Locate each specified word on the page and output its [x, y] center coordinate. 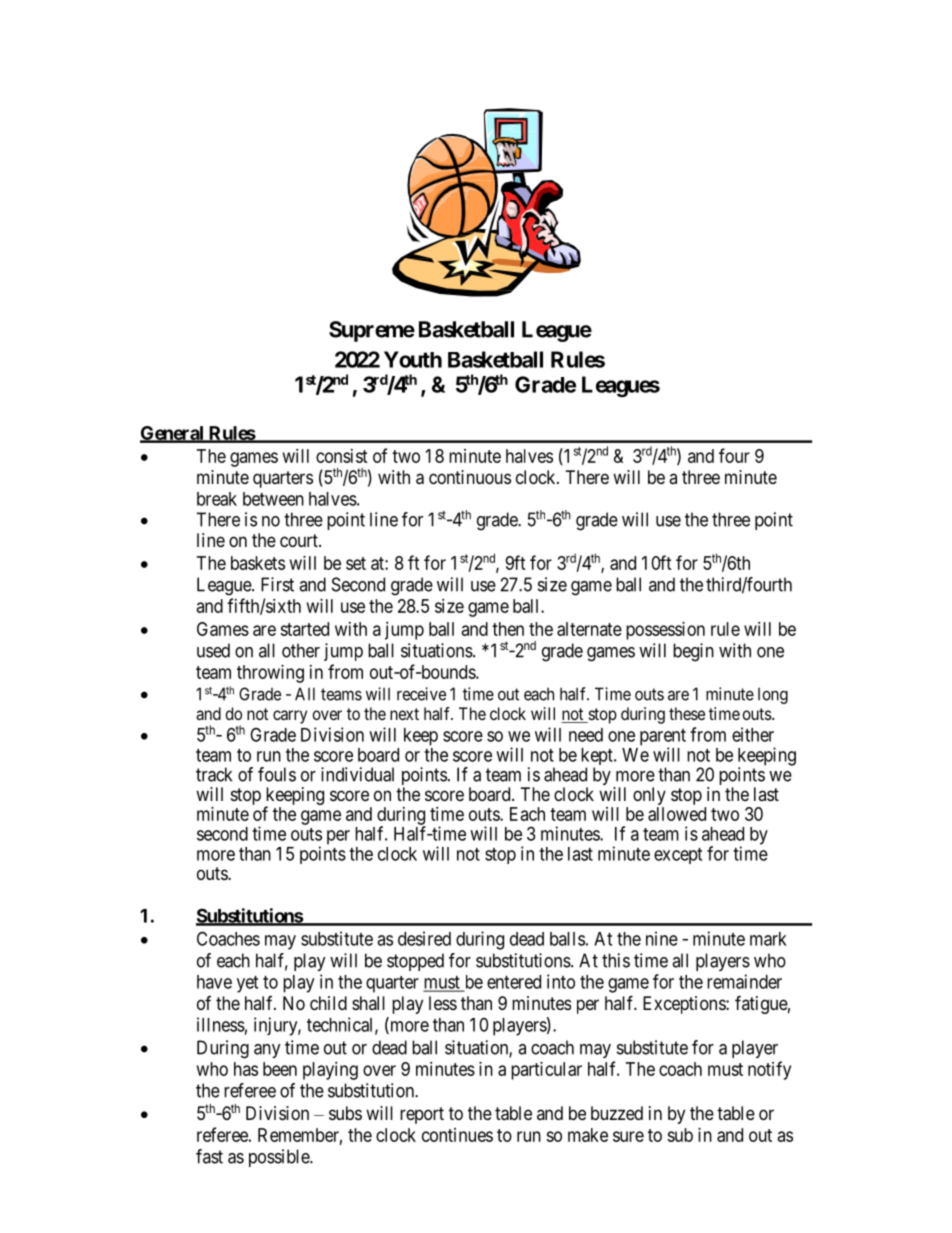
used [213, 650]
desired [424, 938]
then [508, 629]
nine [662, 938]
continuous [470, 477]
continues [457, 1135]
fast [209, 1156]
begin [693, 652]
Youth [413, 359]
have [214, 982]
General [173, 434]
